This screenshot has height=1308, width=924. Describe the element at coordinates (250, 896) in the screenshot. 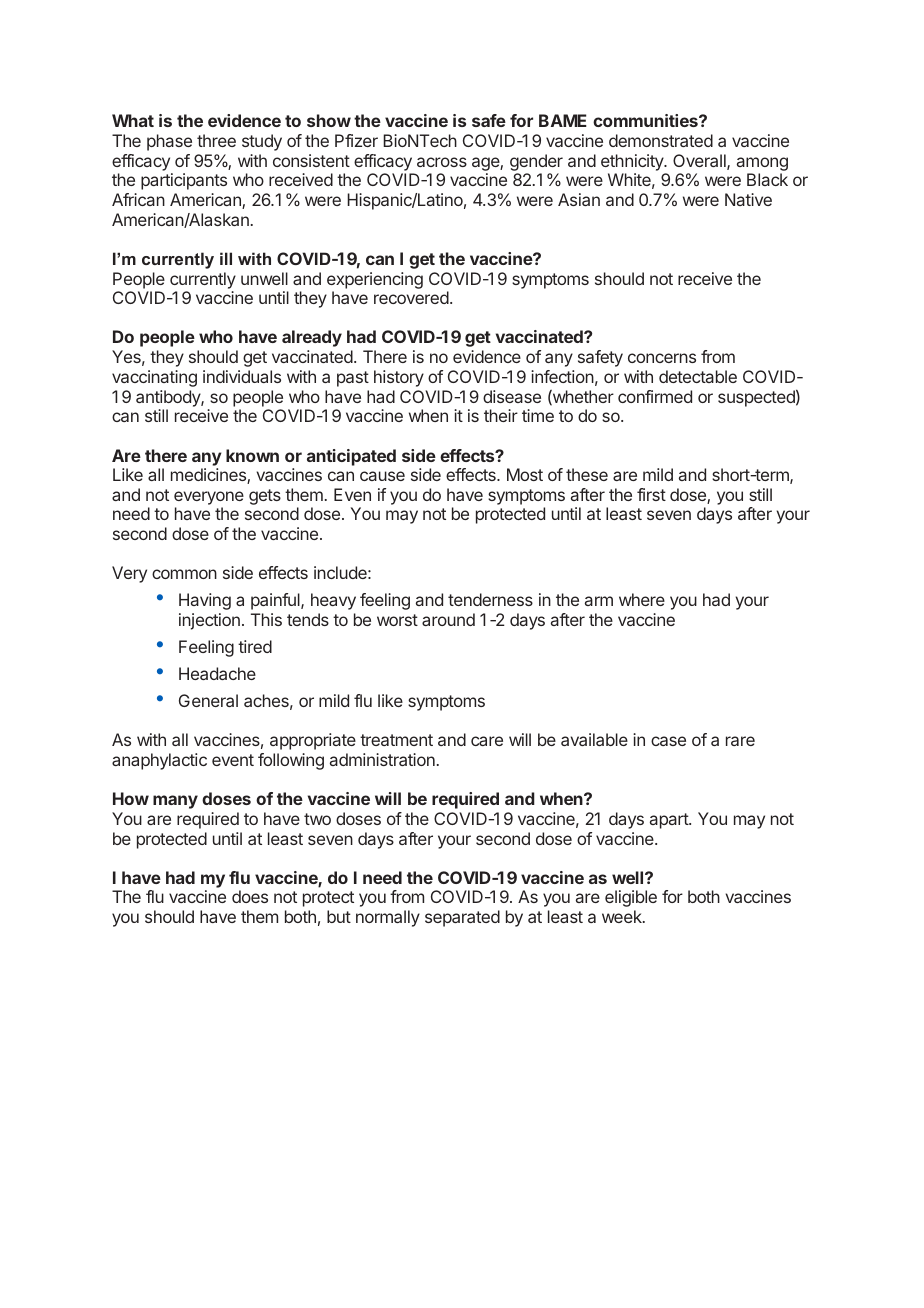

I see `does` at that location.
